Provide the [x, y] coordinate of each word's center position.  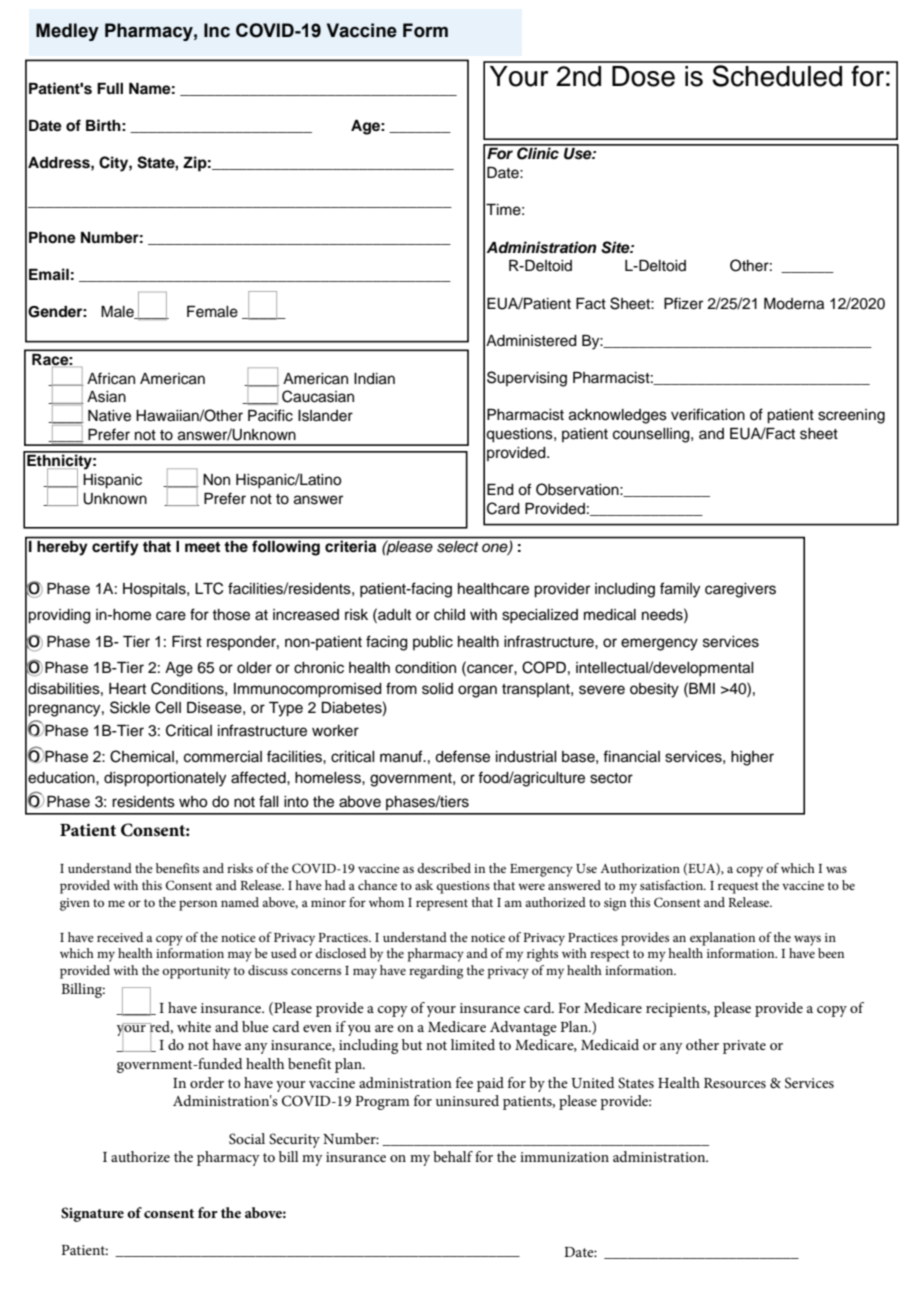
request [738, 888]
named [240, 902]
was [836, 869]
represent [442, 905]
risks [240, 868]
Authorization [640, 868]
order [207, 1082]
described [444, 868]
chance [377, 885]
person [198, 905]
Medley [67, 32]
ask [424, 885]
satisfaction [672, 885]
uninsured [467, 1100]
